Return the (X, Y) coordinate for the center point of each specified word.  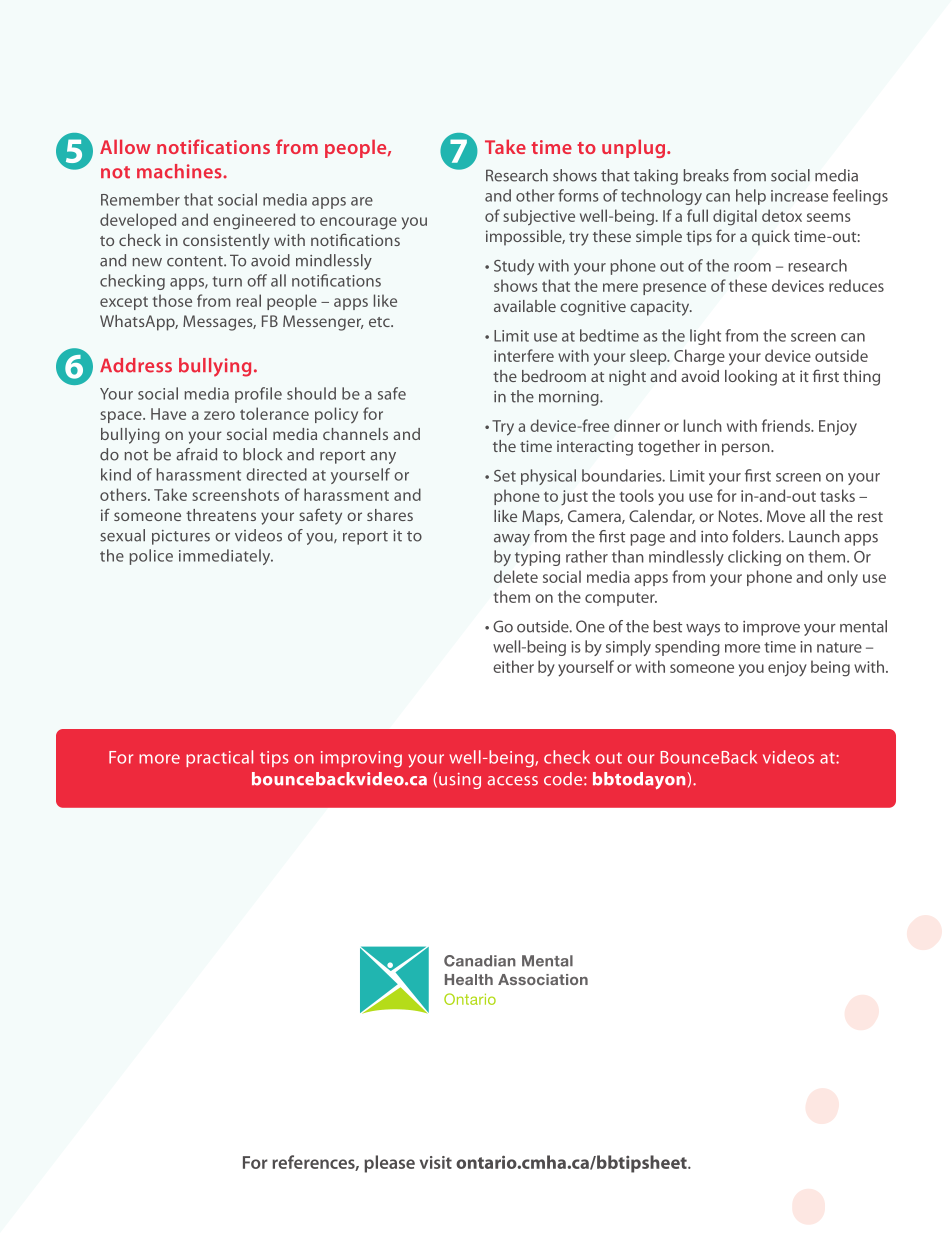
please (389, 1164)
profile (258, 395)
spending (687, 648)
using (460, 781)
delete (516, 576)
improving (361, 759)
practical (219, 758)
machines (180, 171)
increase (799, 196)
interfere (524, 355)
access (513, 781)
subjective (539, 217)
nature (839, 647)
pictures (181, 537)
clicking (754, 558)
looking (751, 378)
